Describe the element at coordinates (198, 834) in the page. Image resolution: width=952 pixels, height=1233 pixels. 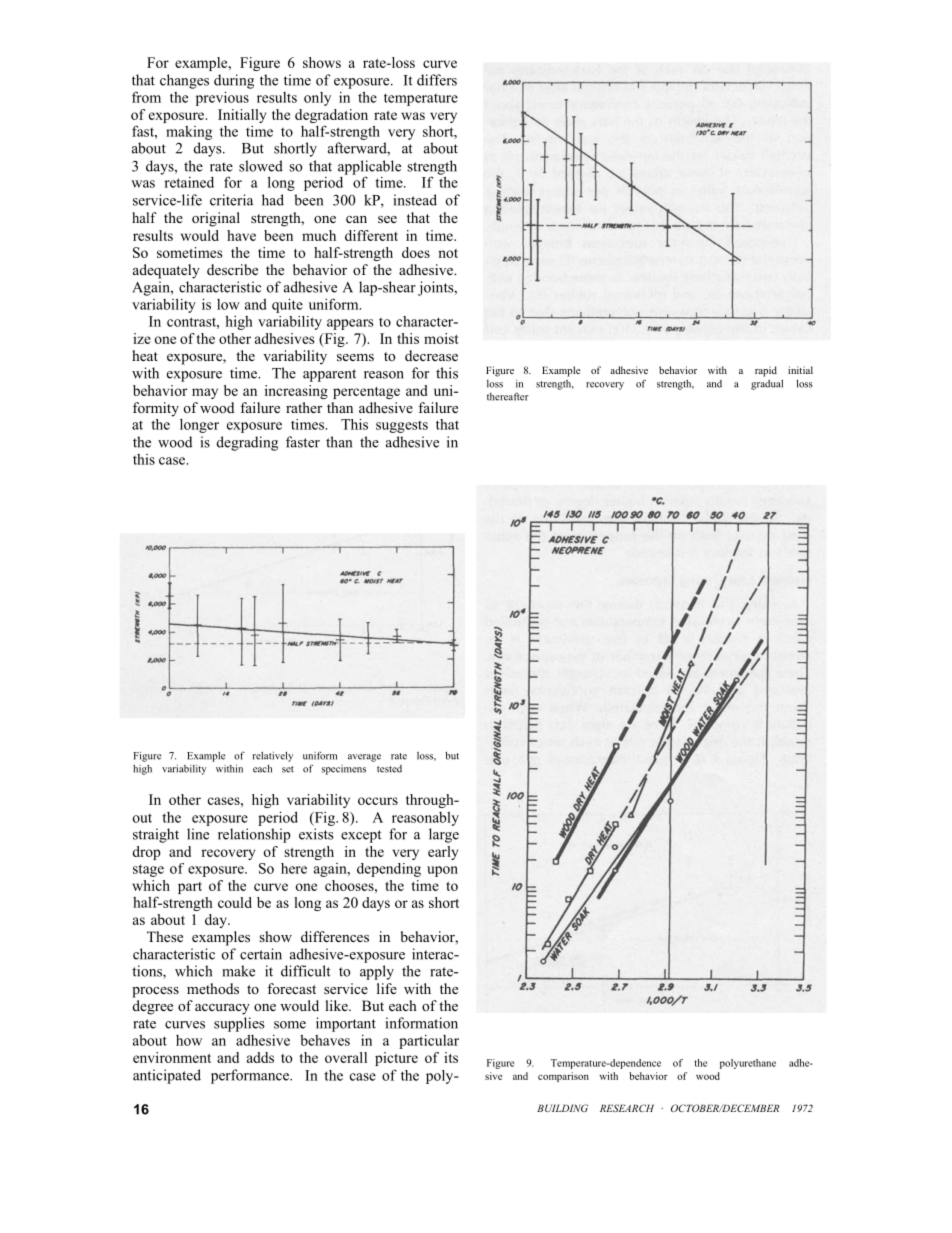
I see `line` at that location.
